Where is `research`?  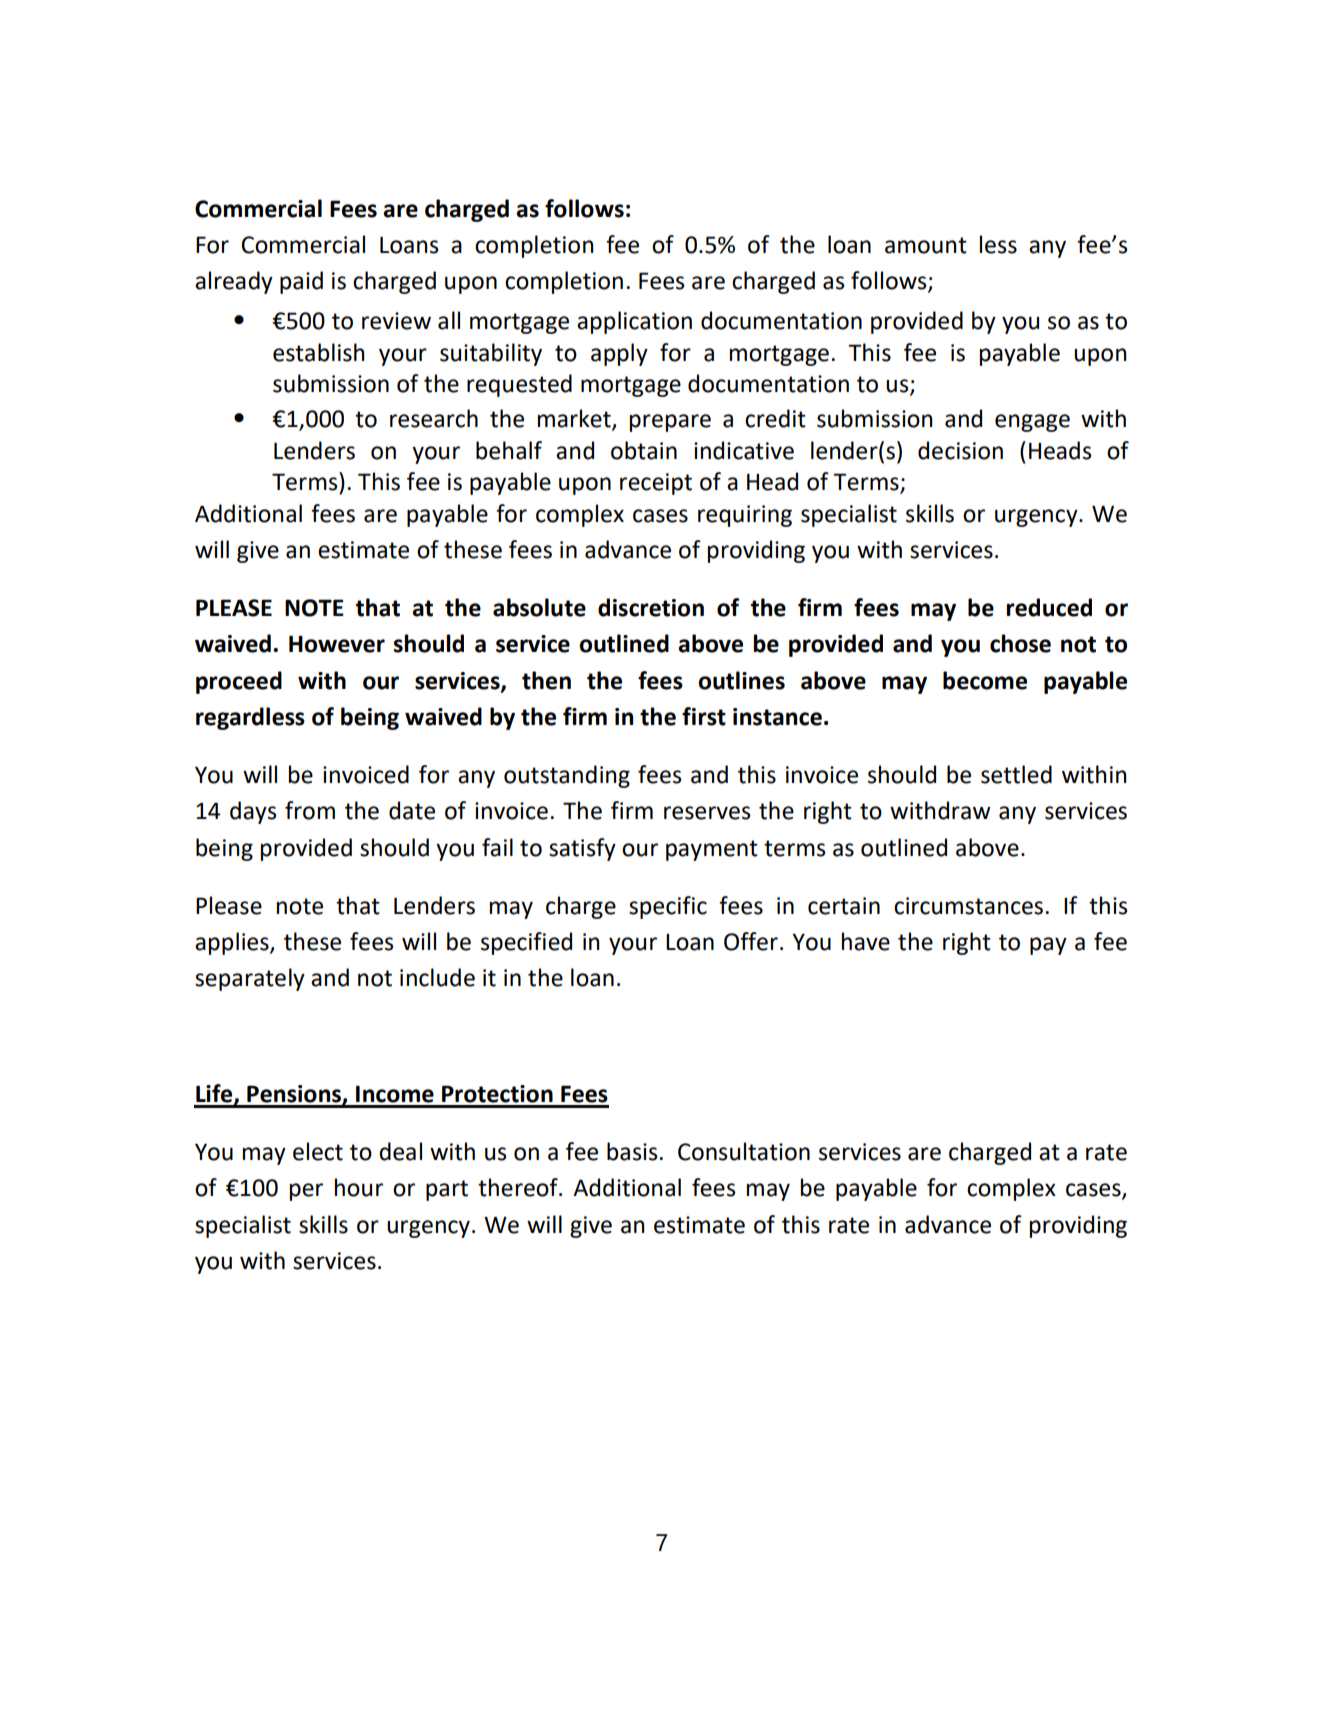
research is located at coordinates (434, 418).
